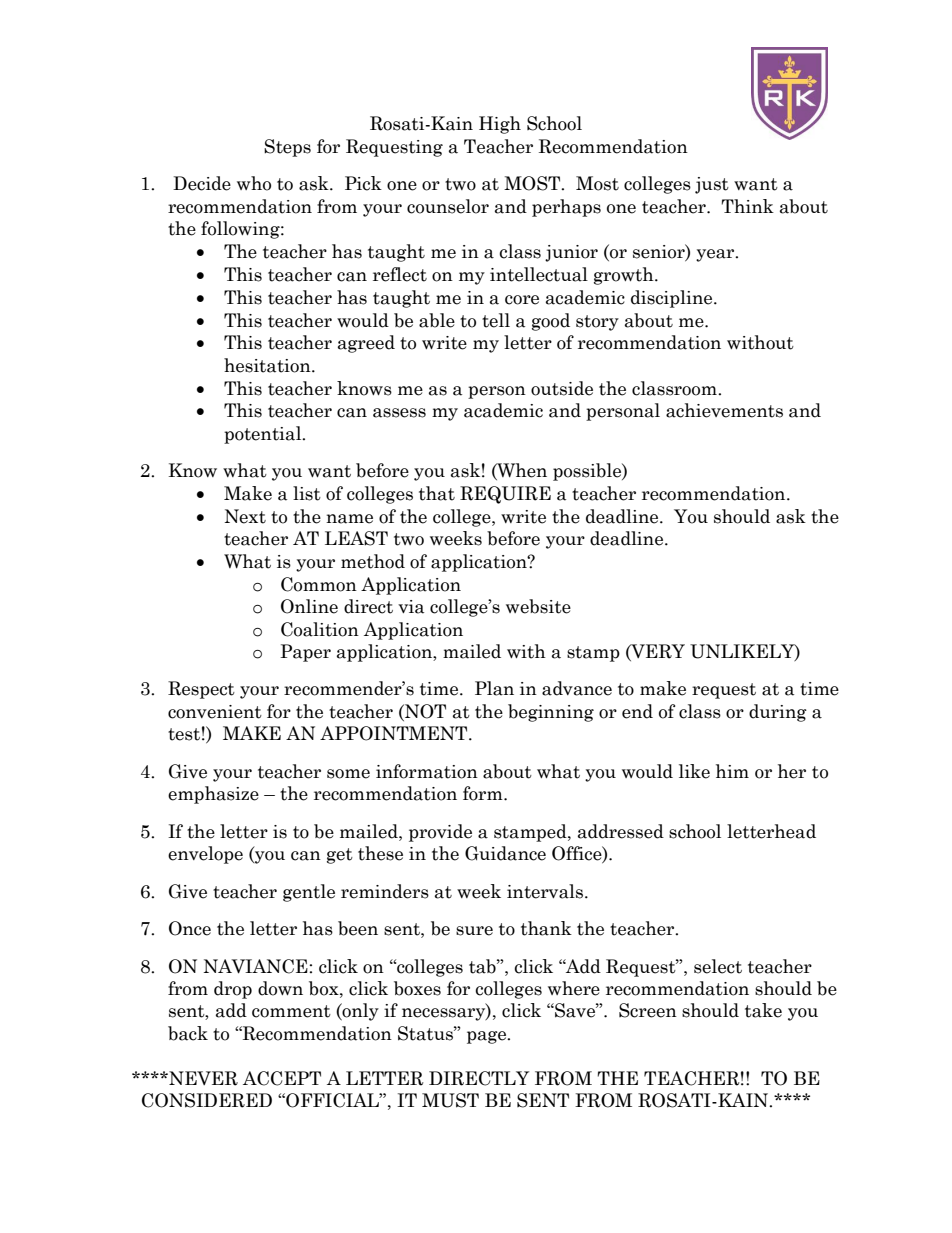 Image resolution: width=952 pixels, height=1233 pixels. What do you see at coordinates (778, 713) in the screenshot?
I see `during` at bounding box center [778, 713].
